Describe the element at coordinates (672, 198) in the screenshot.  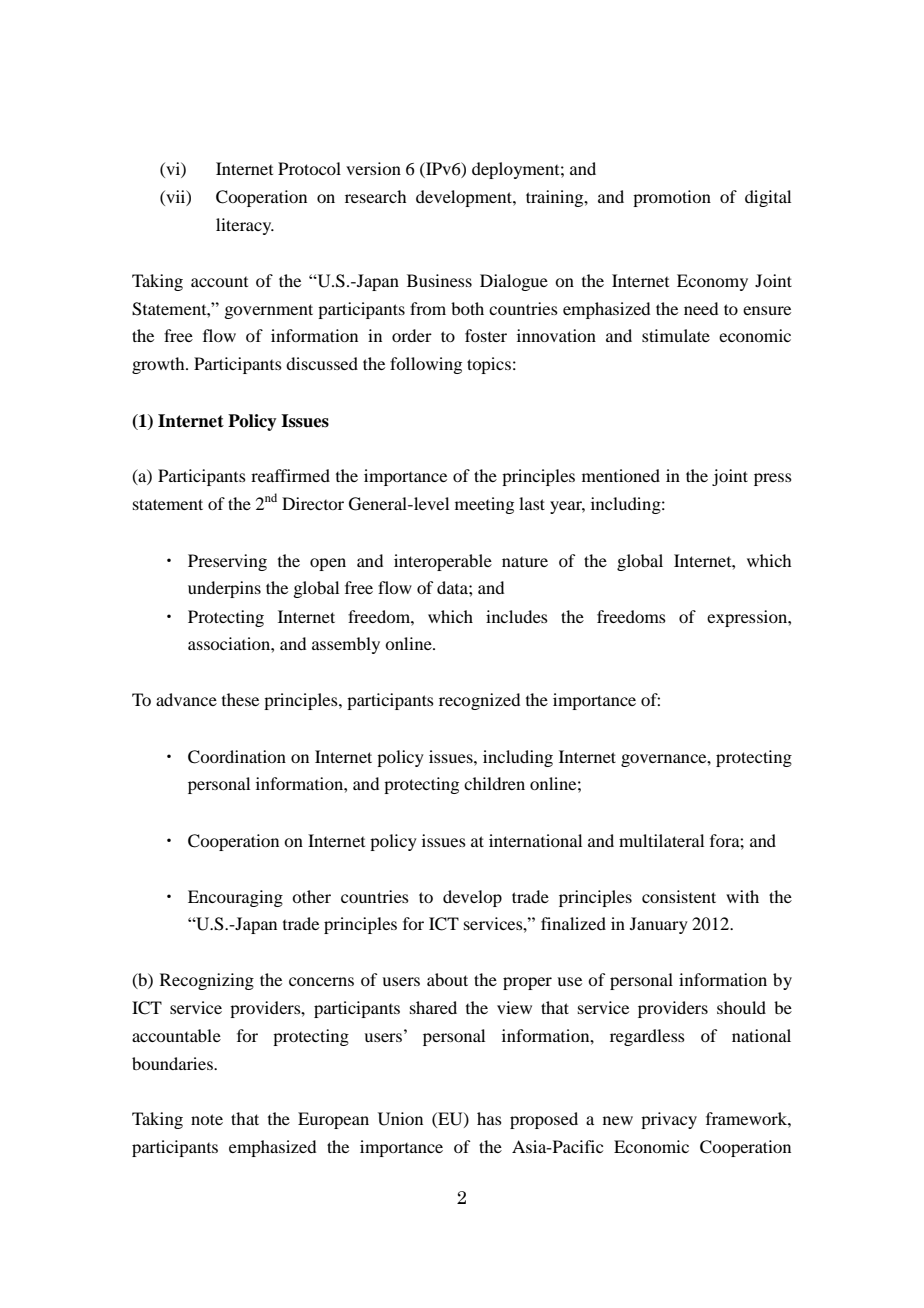
I see `promotion` at that location.
